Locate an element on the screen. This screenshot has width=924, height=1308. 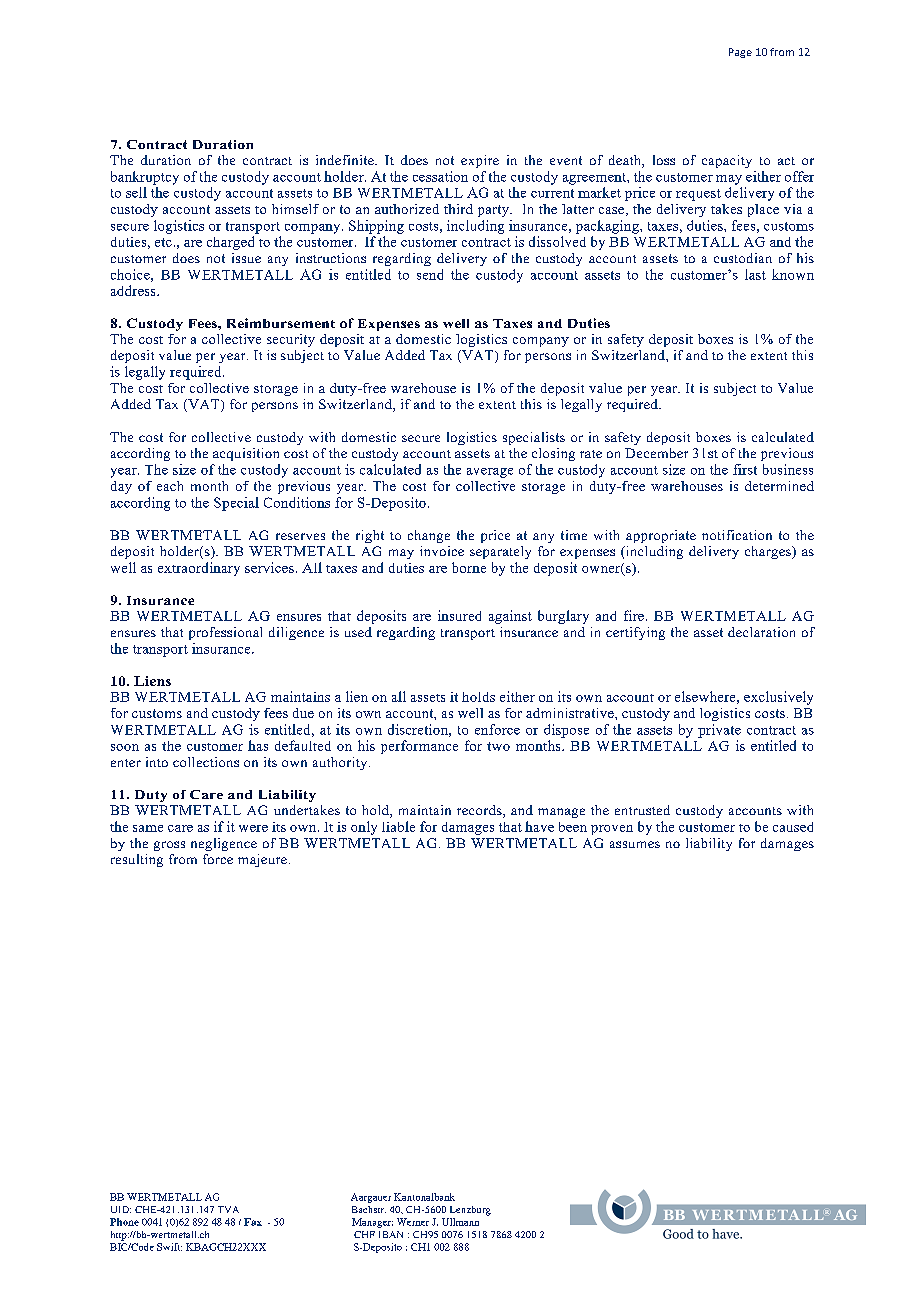
send is located at coordinates (430, 274).
